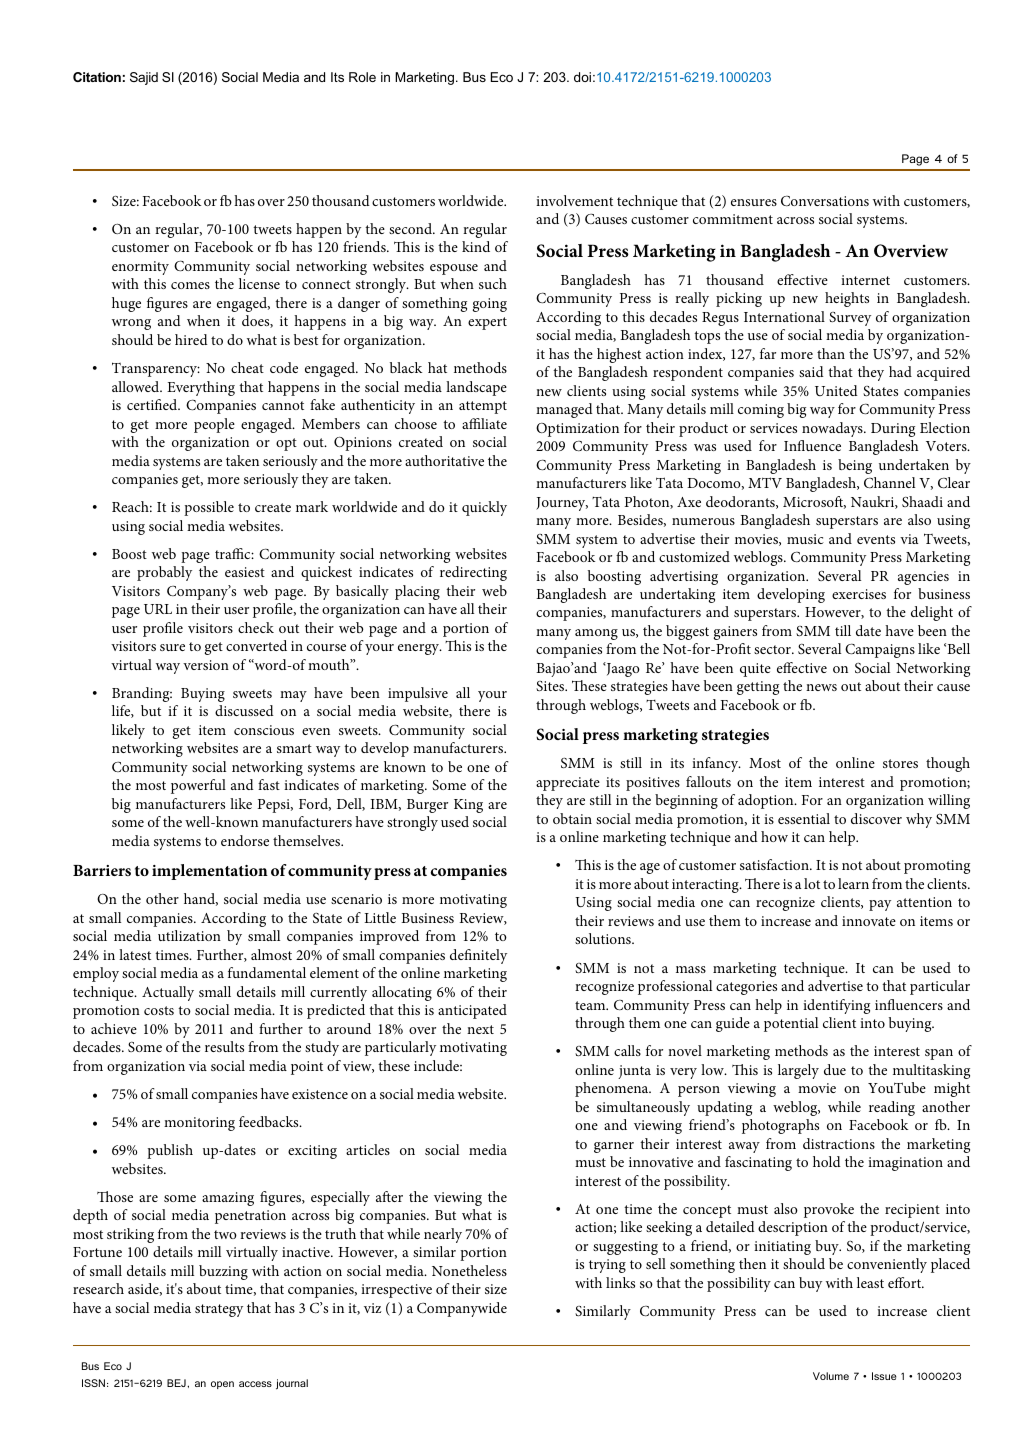  What do you see at coordinates (219, 1310) in the screenshot?
I see `strategy` at bounding box center [219, 1310].
